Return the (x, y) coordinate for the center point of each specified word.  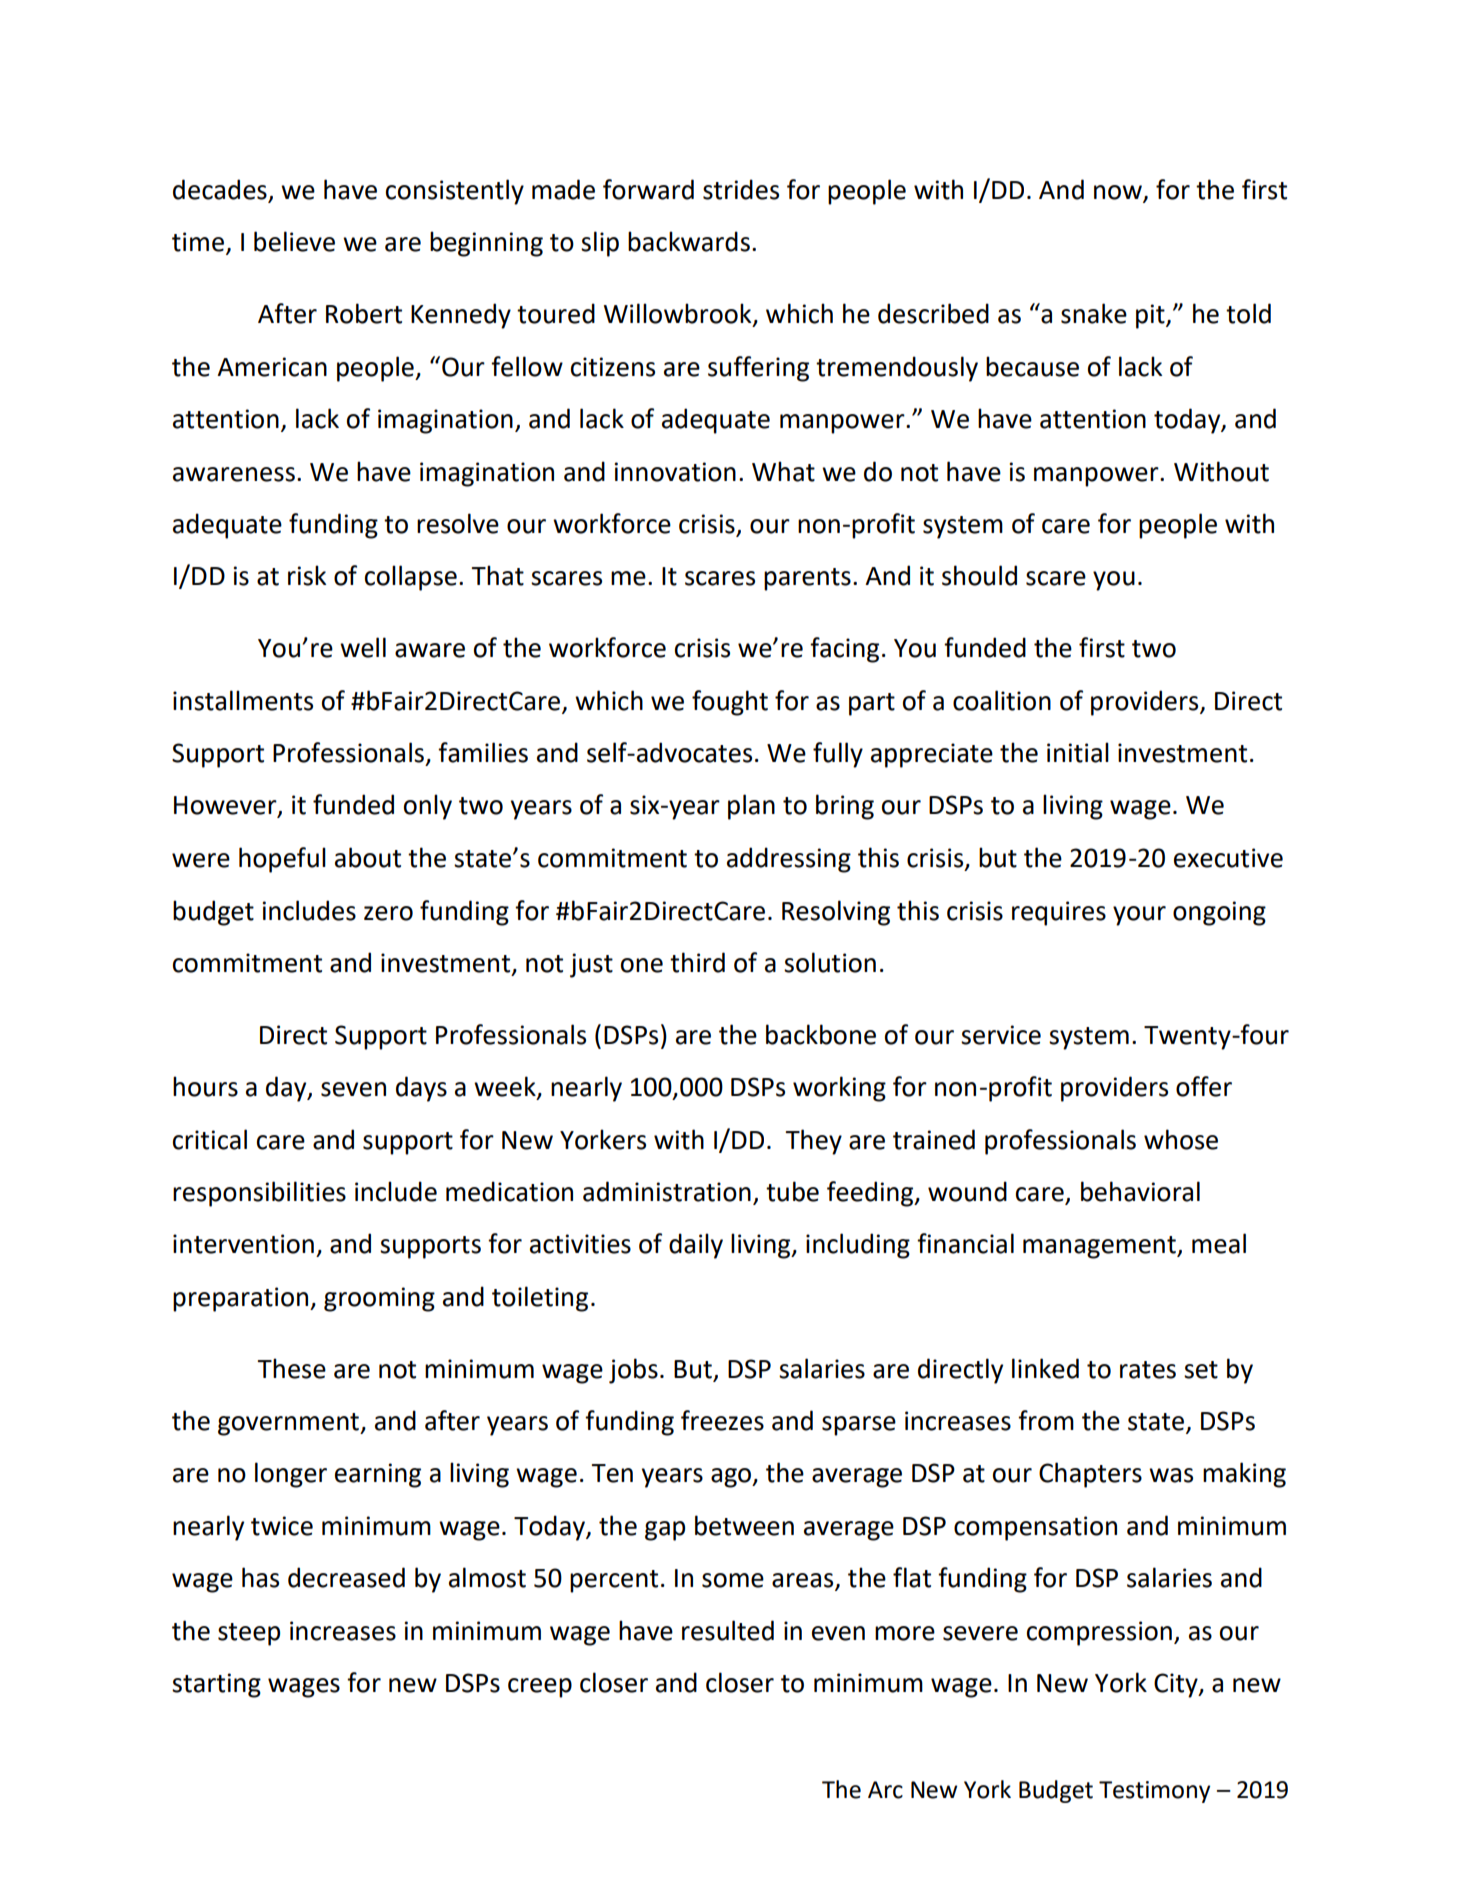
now (1119, 193)
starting (216, 1685)
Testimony (1154, 1792)
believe (294, 241)
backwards (689, 241)
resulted (728, 1630)
